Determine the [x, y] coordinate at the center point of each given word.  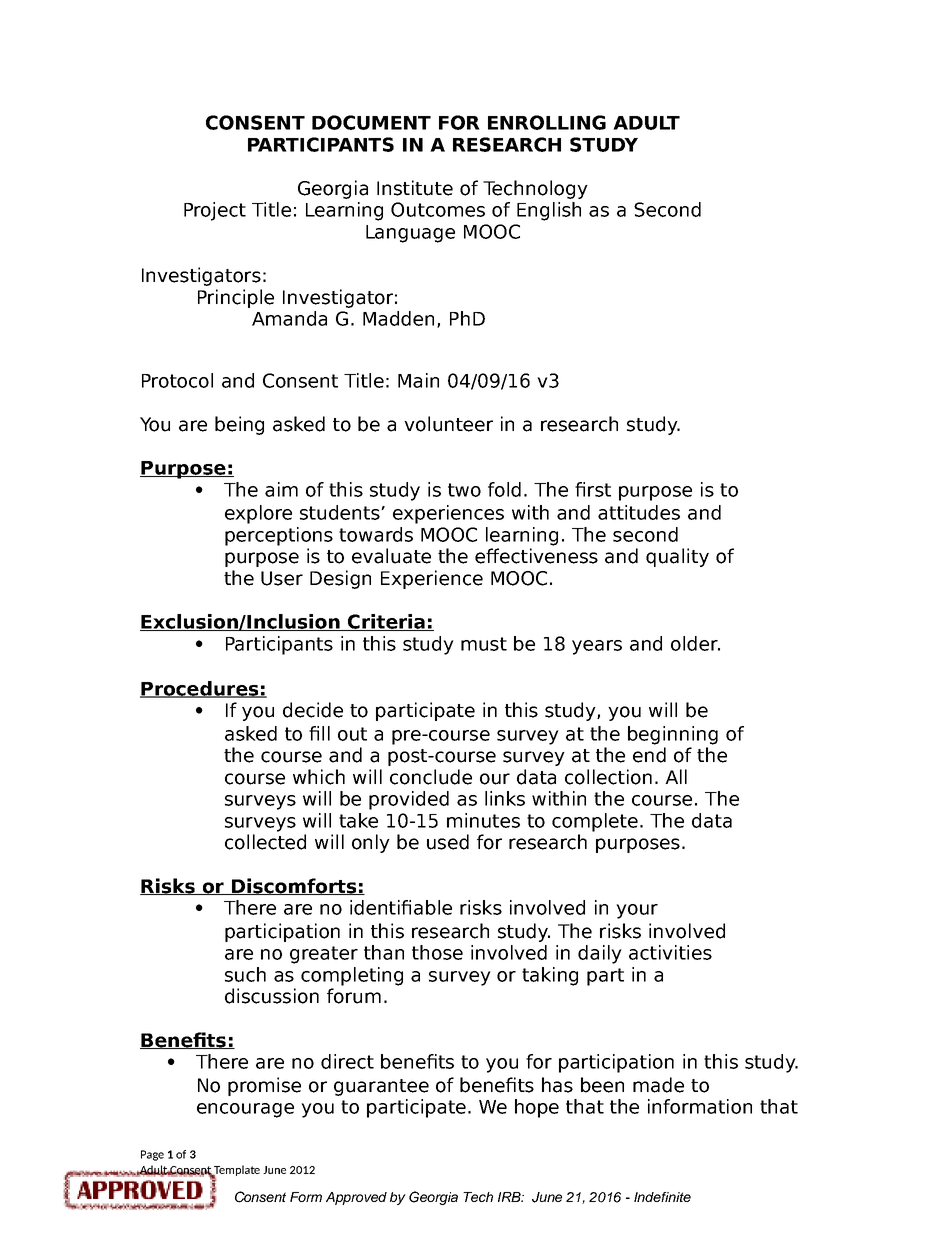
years [597, 647]
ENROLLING [547, 122]
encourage [245, 1110]
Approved [356, 1198]
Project [215, 211]
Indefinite [662, 1197]
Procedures [200, 689]
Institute [415, 188]
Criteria [386, 622]
